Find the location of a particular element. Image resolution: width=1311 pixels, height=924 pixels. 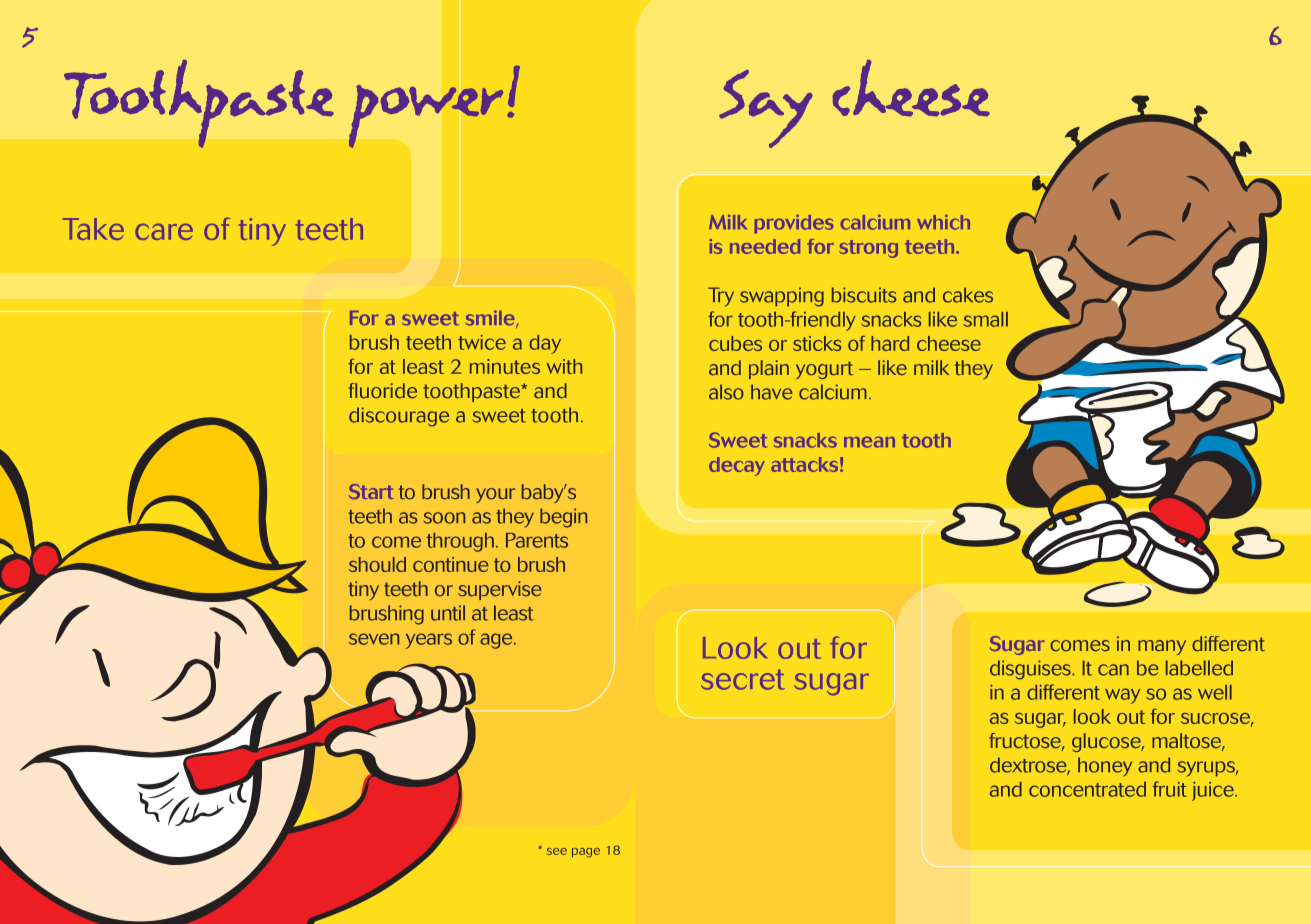

Say is located at coordinates (766, 109).
